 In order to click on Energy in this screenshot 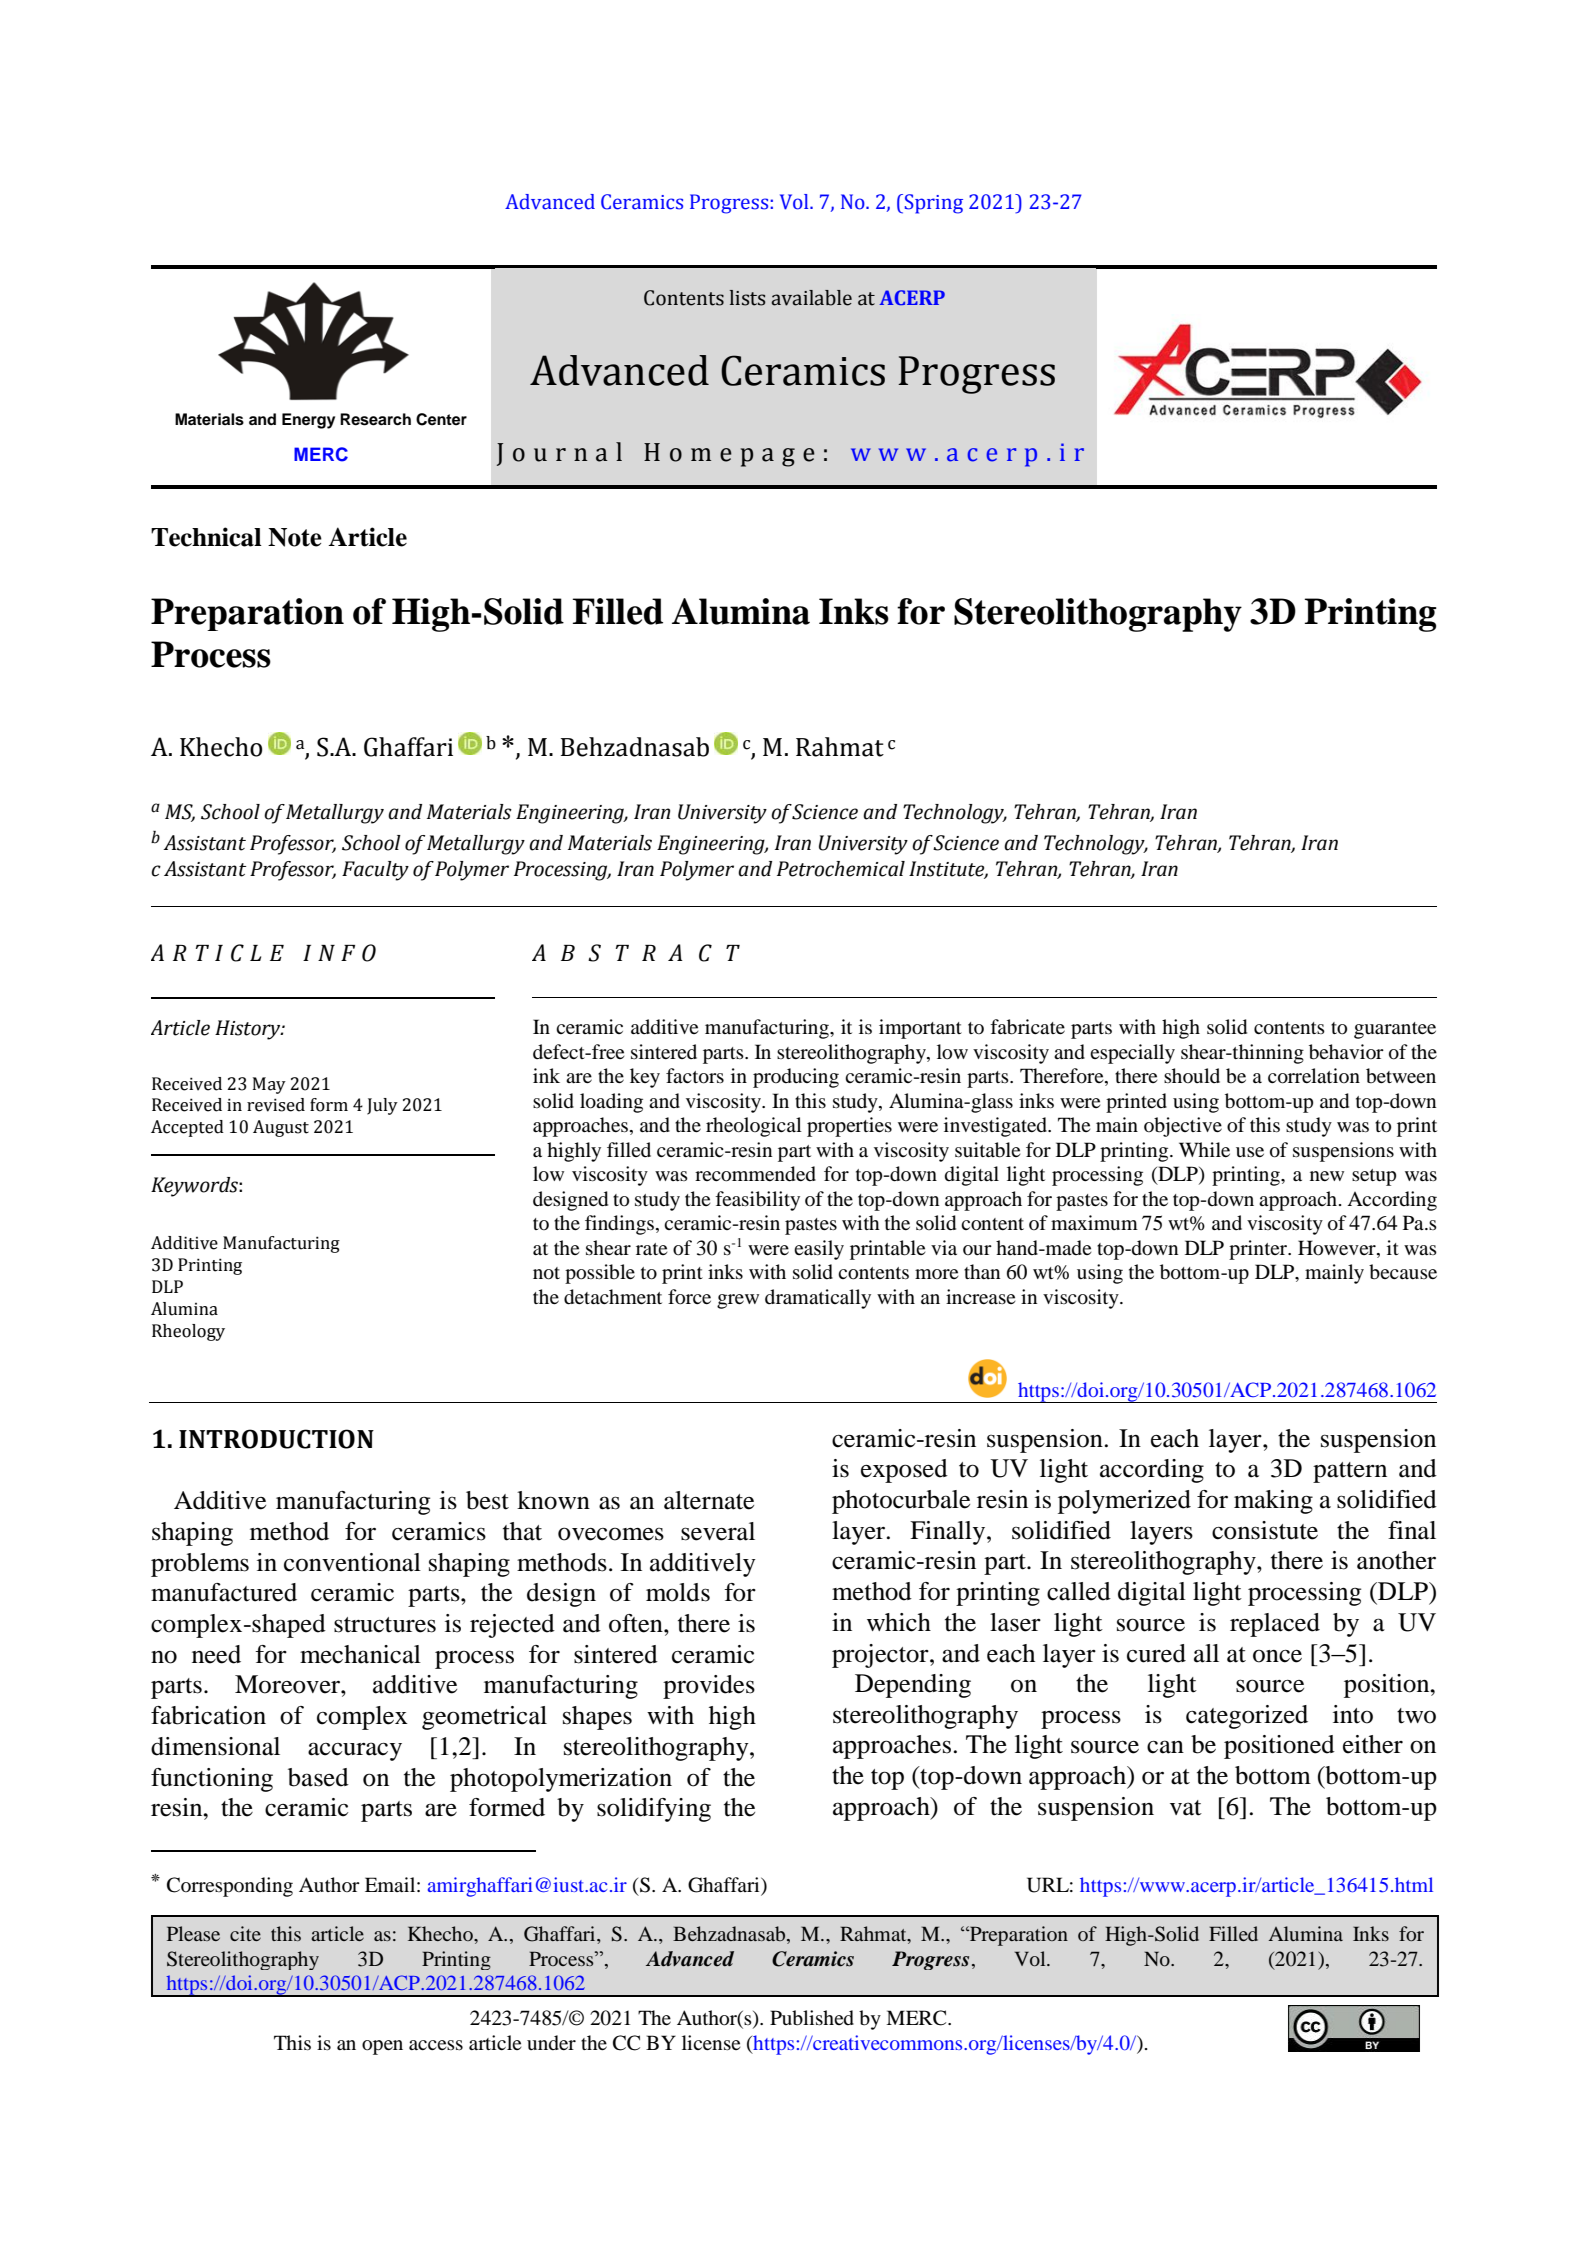, I will do `click(308, 421)`.
